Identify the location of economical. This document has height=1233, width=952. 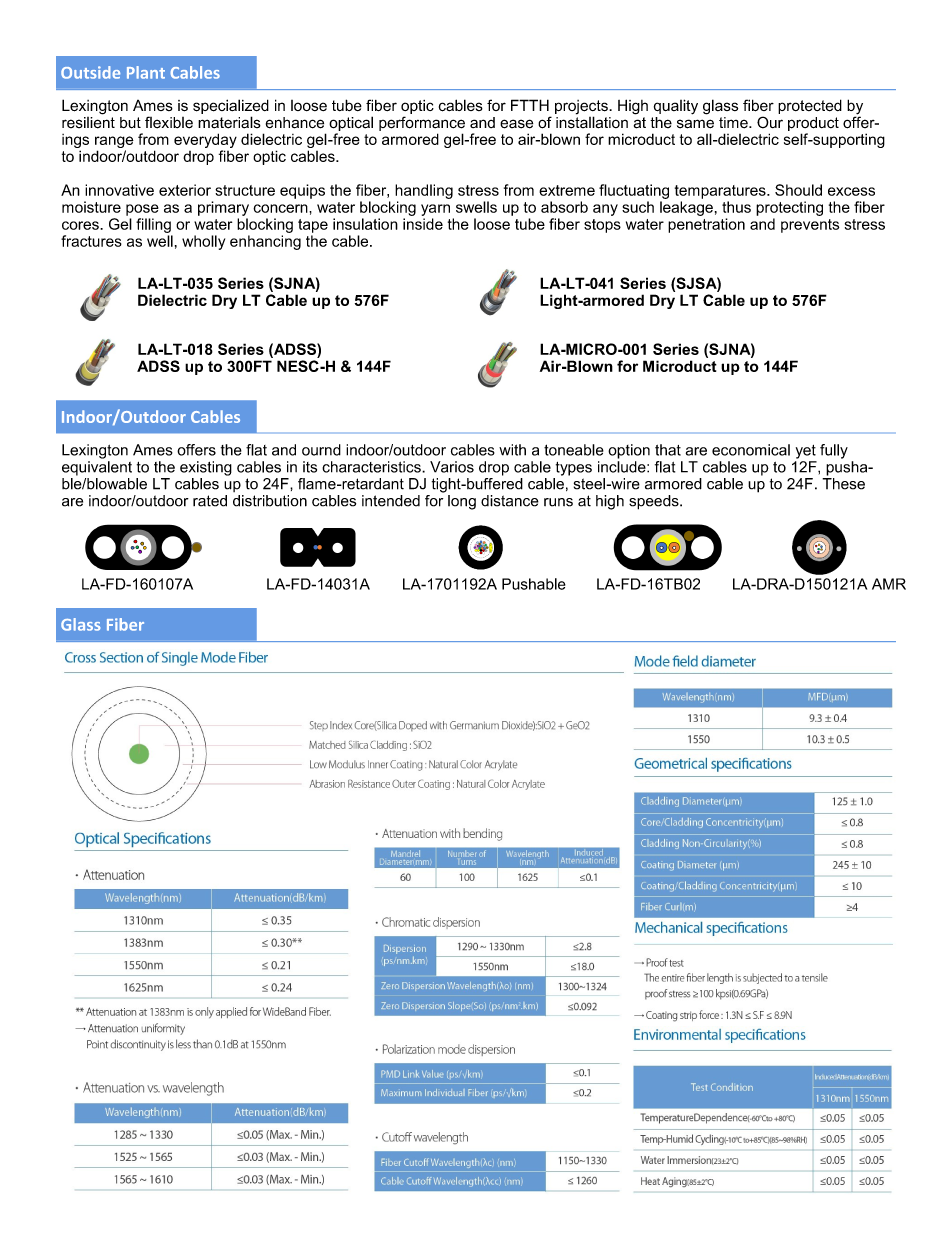
(751, 450).
